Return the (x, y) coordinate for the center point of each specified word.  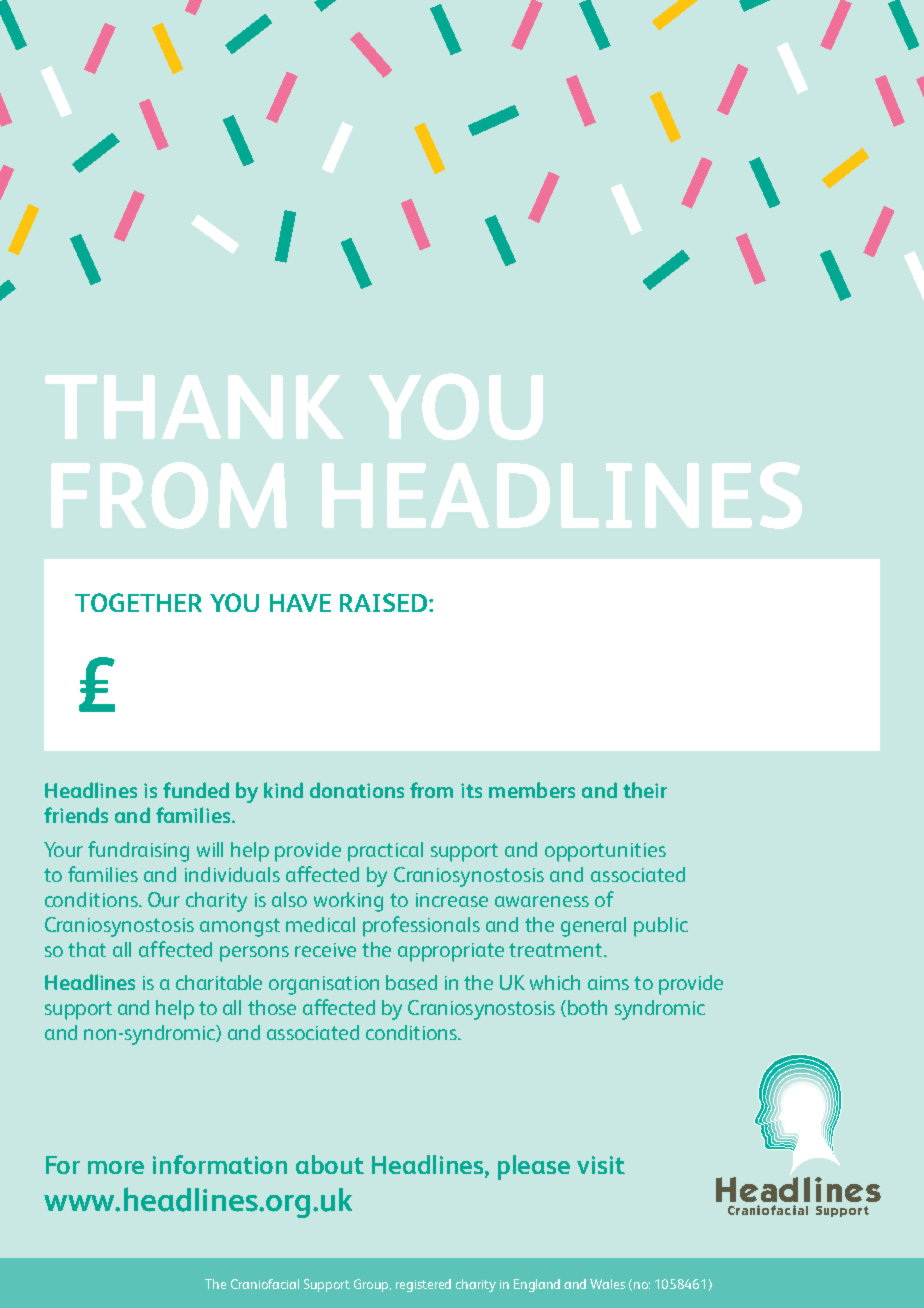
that (87, 949)
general (593, 927)
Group (372, 1285)
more (116, 1167)
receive (325, 950)
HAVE (300, 603)
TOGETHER (138, 602)
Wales (607, 1284)
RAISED (385, 602)
